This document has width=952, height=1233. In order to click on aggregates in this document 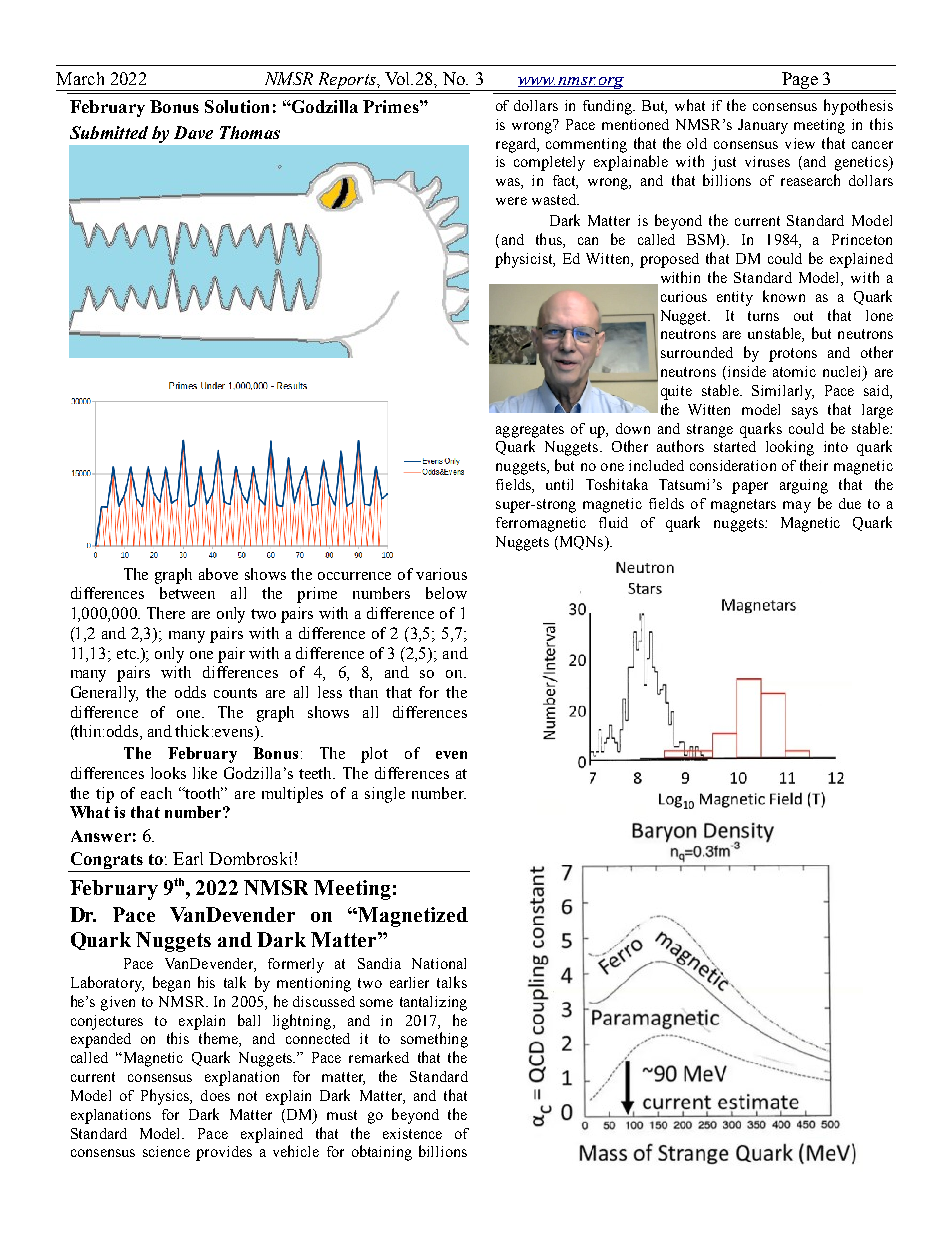, I will do `click(530, 431)`.
